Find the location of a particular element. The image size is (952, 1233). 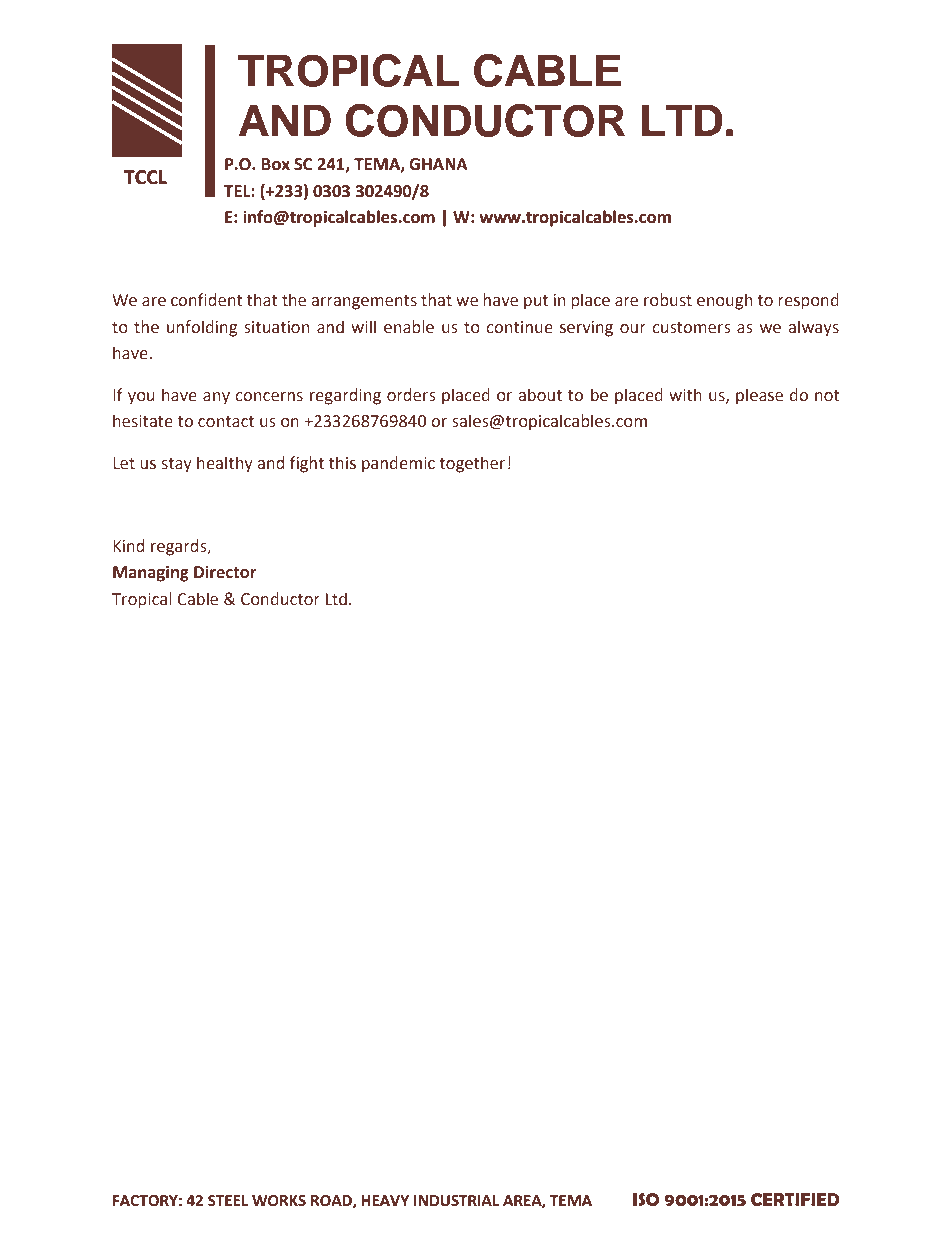

WORKS is located at coordinates (279, 1201).
